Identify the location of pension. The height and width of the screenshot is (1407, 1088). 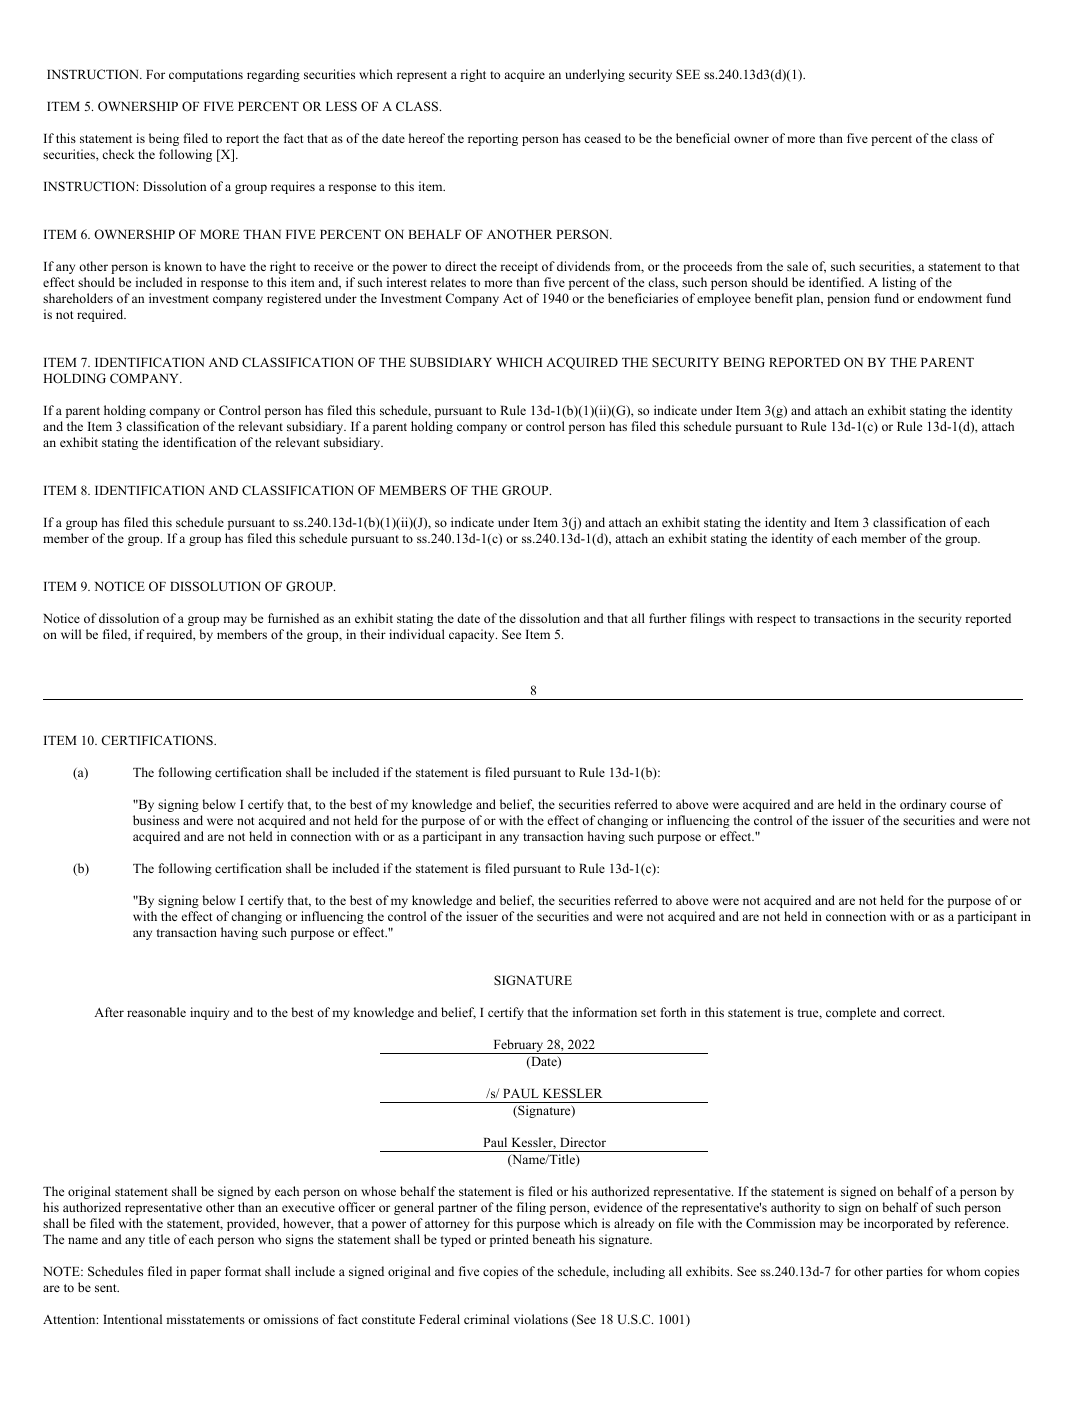
(848, 299).
